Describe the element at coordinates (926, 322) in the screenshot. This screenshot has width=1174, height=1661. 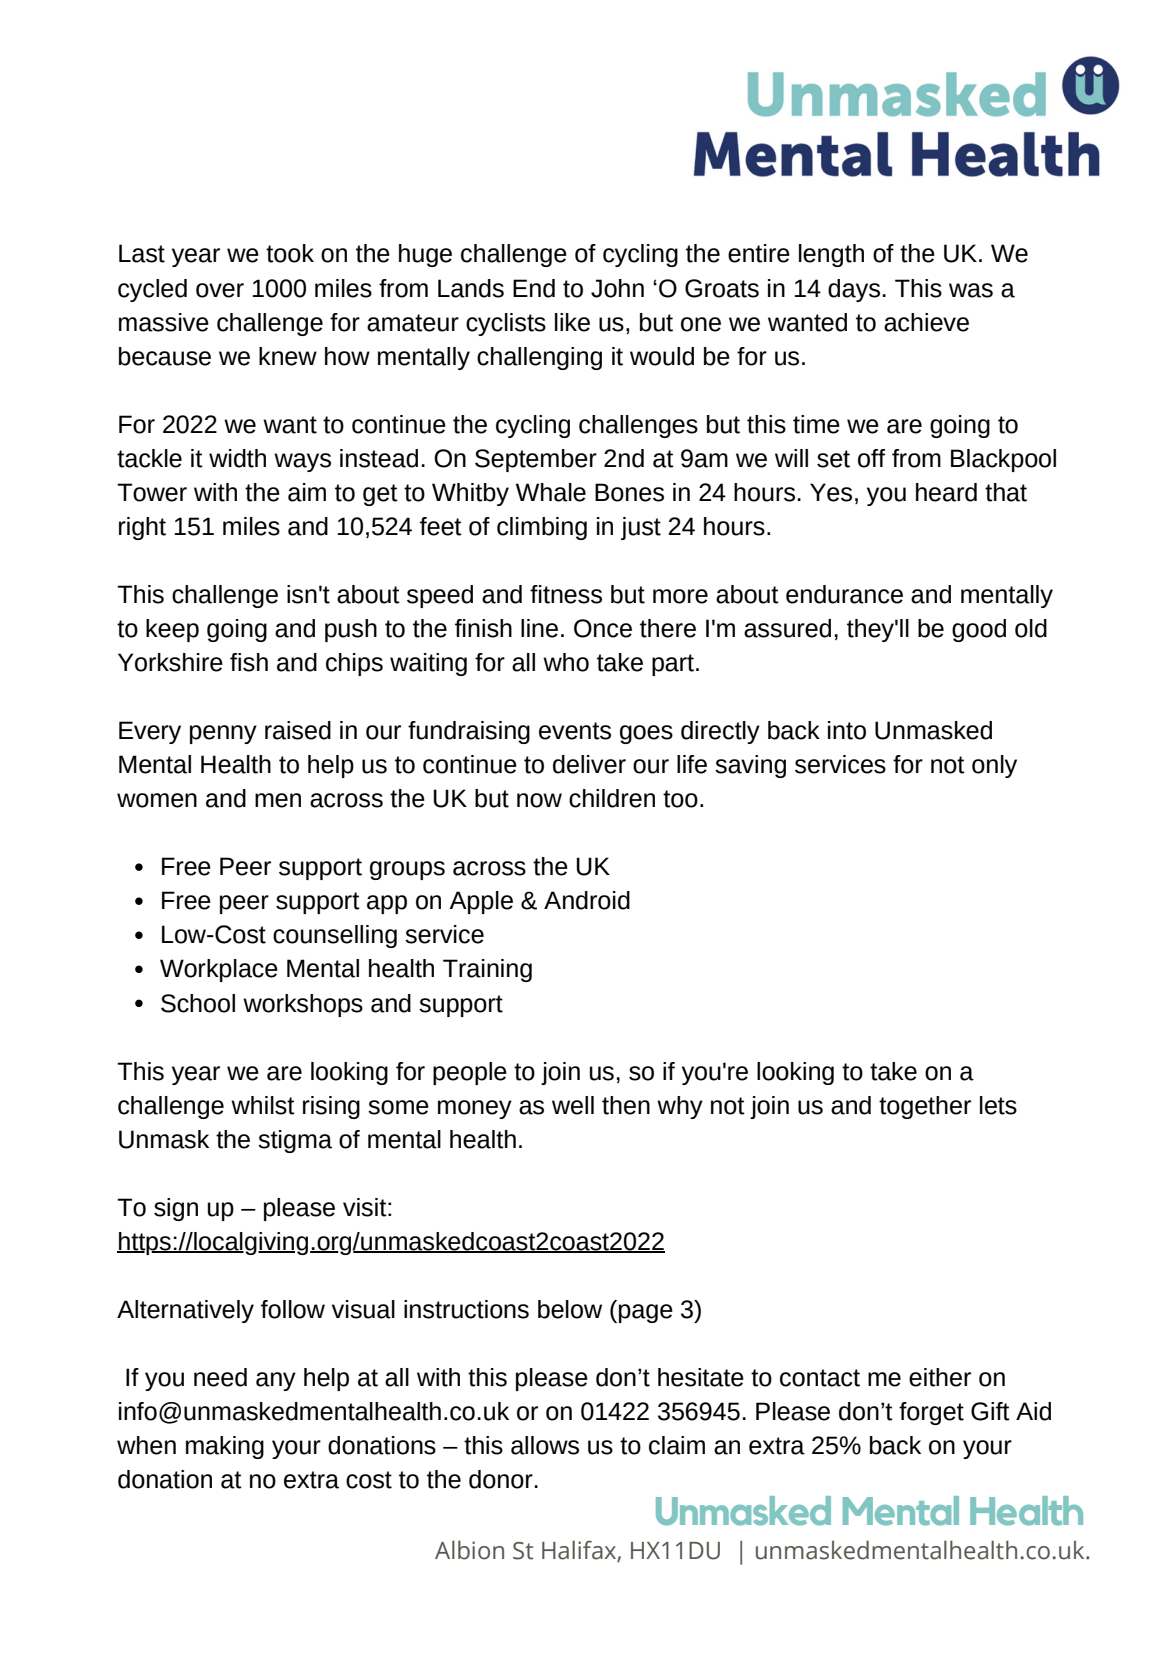
I see `achieve` at that location.
